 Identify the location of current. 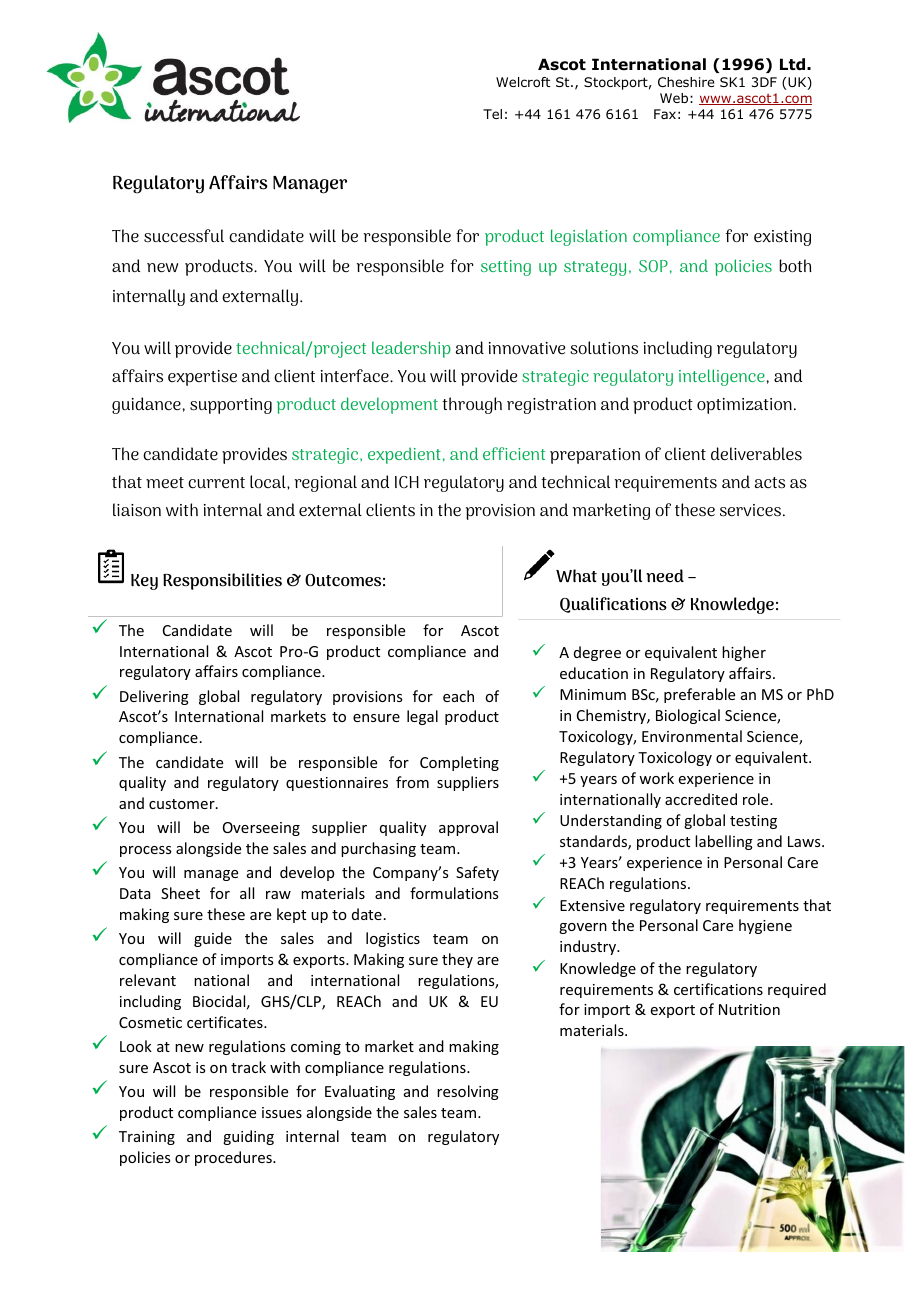
(216, 483).
